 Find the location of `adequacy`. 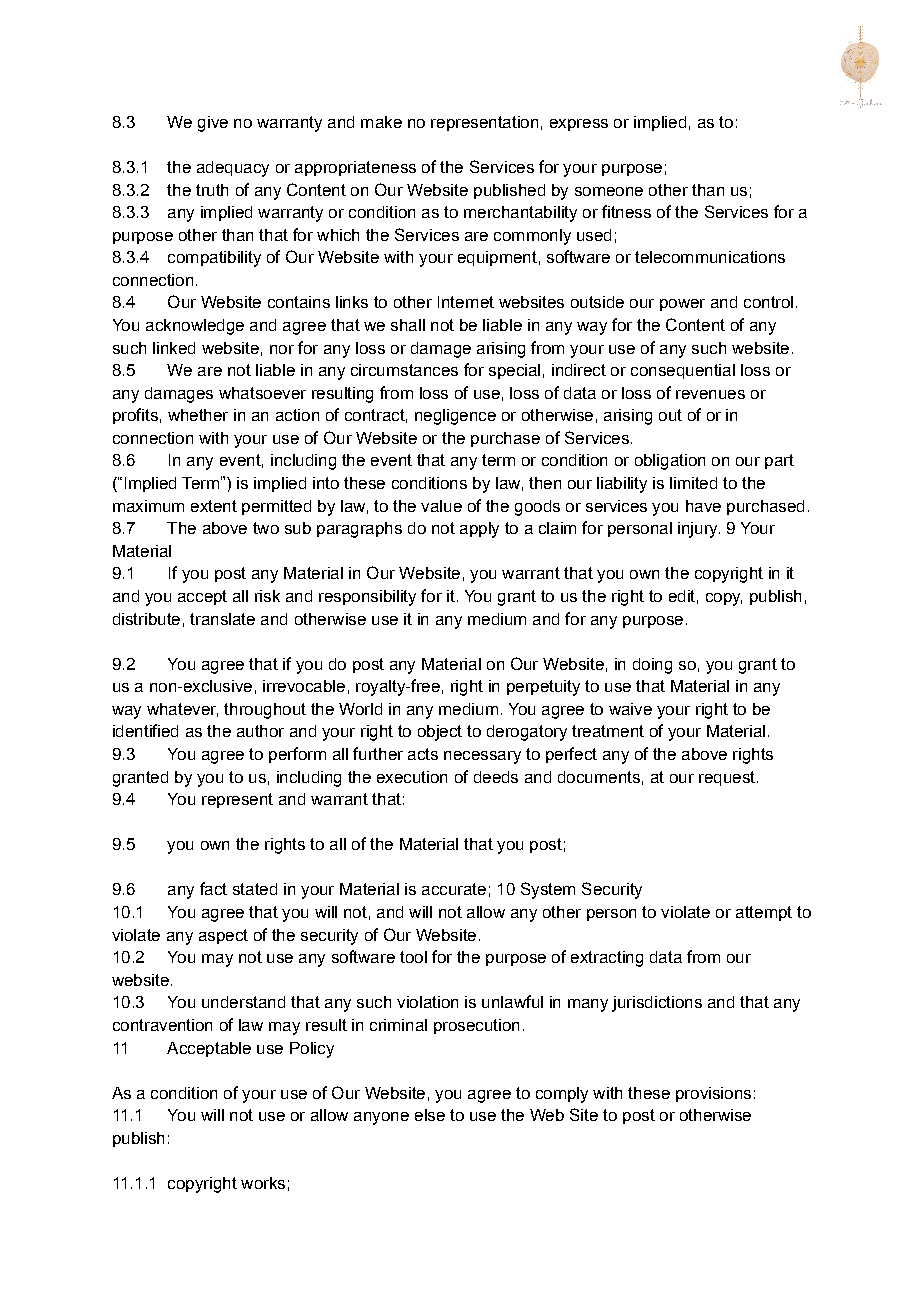

adequacy is located at coordinates (233, 169).
